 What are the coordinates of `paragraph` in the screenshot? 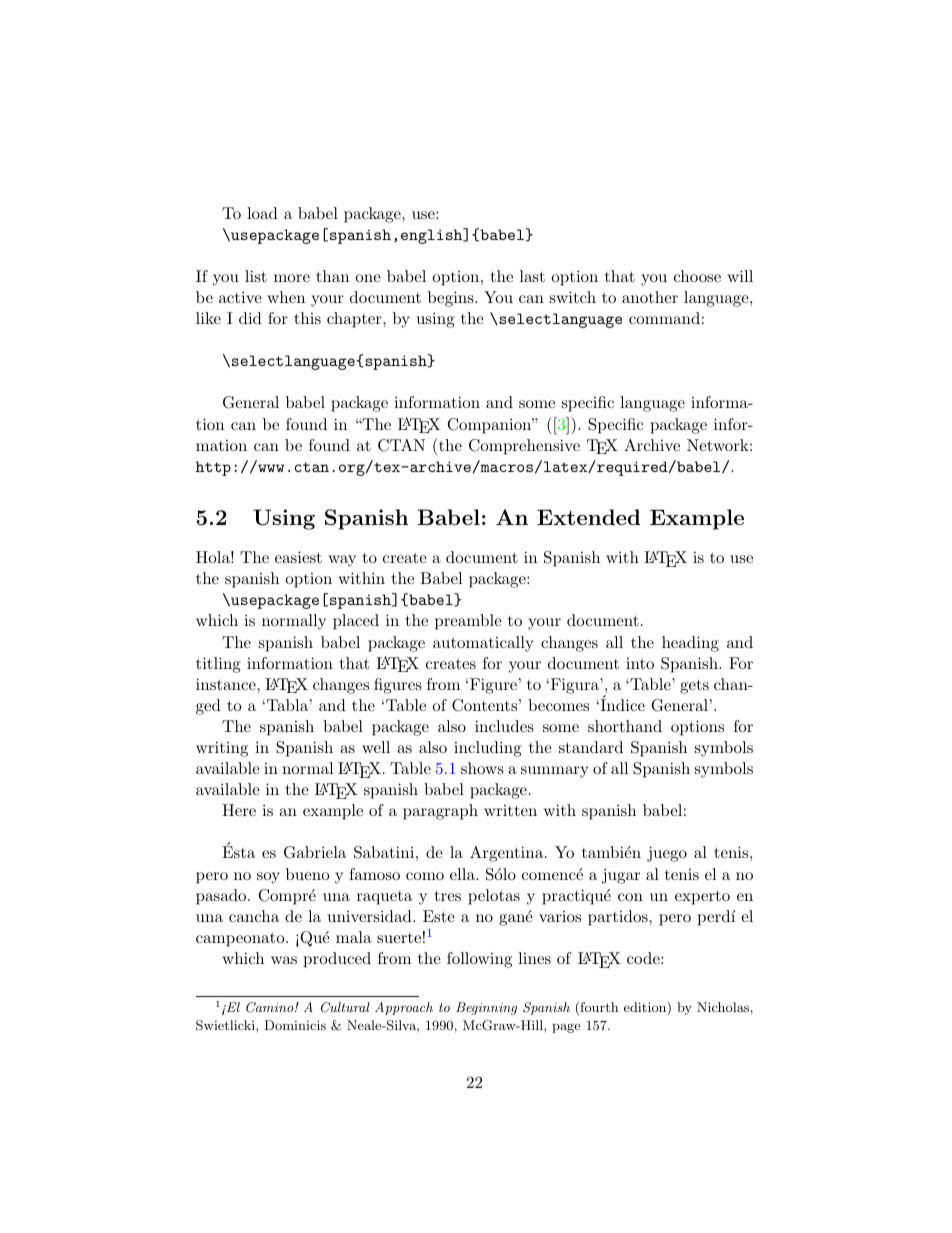 It's located at (440, 812).
